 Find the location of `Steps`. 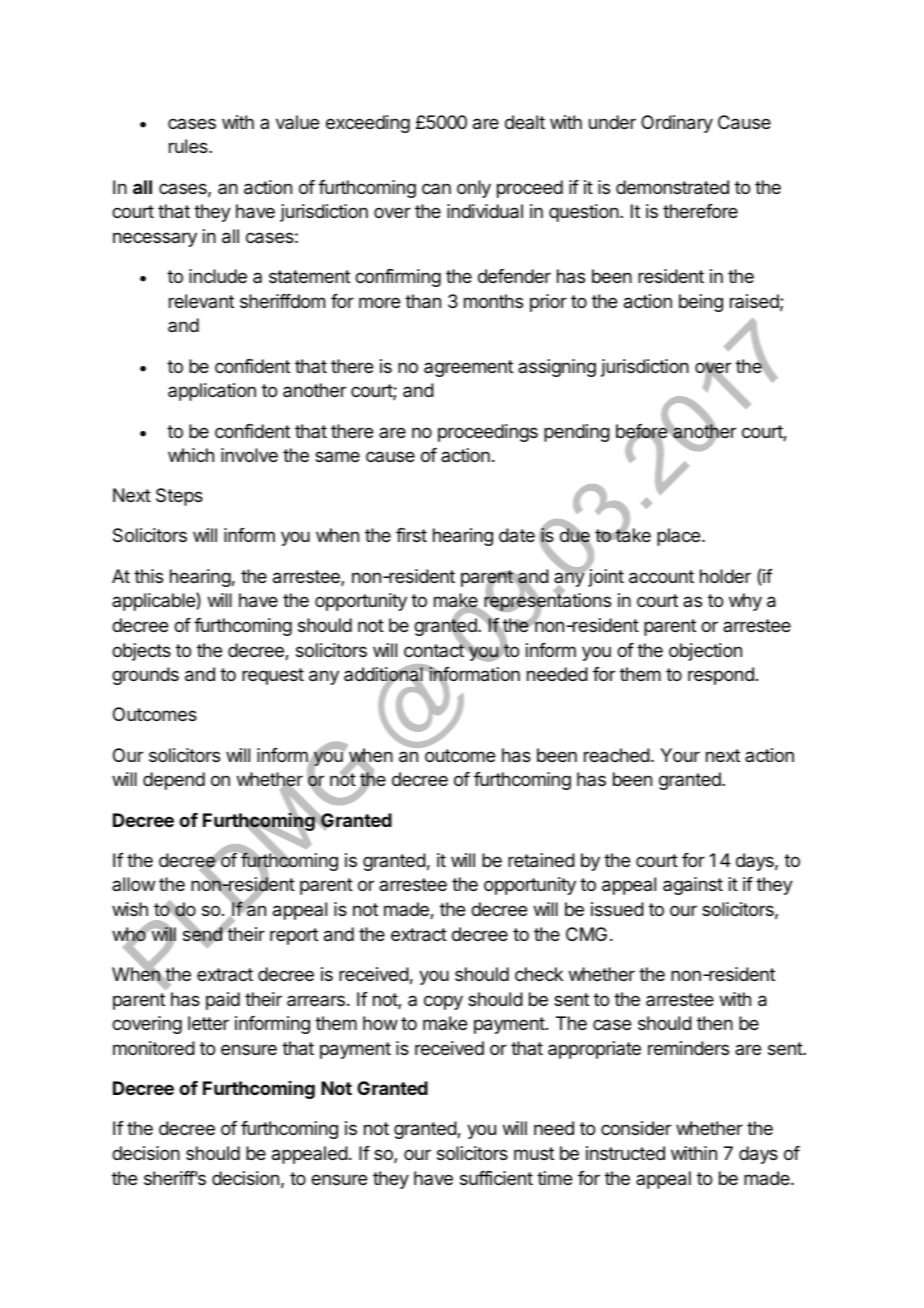

Steps is located at coordinates (179, 497).
